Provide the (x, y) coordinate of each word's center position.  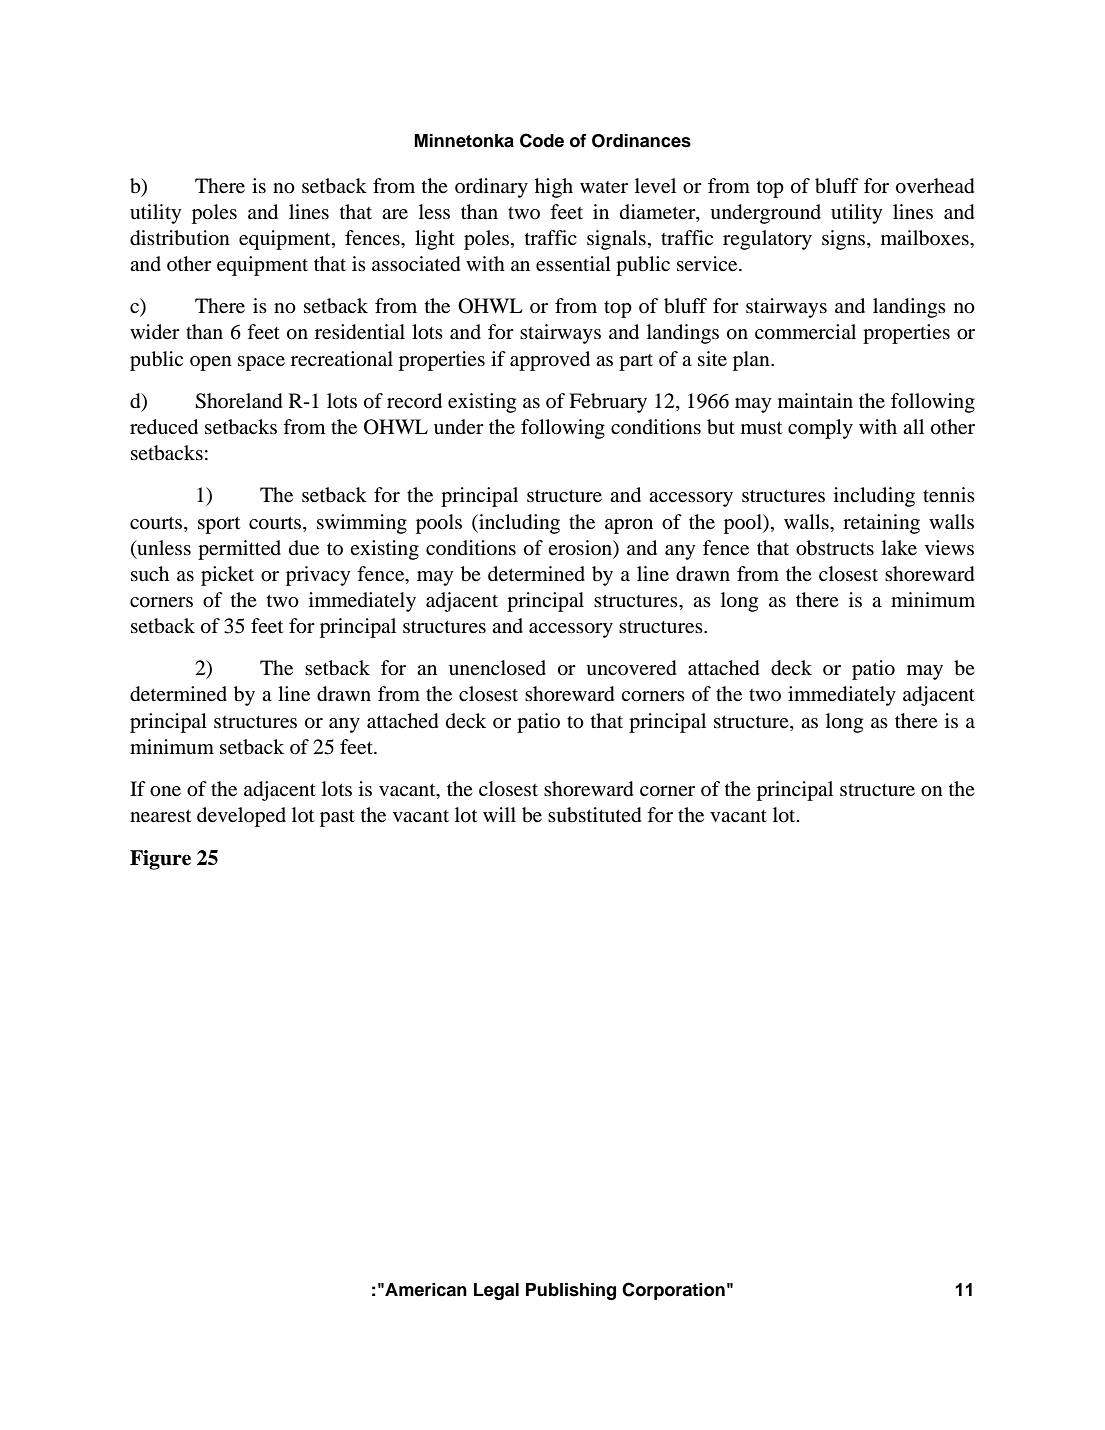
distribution (180, 238)
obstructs (835, 548)
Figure (160, 860)
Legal (496, 1291)
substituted (595, 815)
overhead (935, 186)
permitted (239, 550)
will (499, 814)
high (554, 188)
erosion (581, 548)
